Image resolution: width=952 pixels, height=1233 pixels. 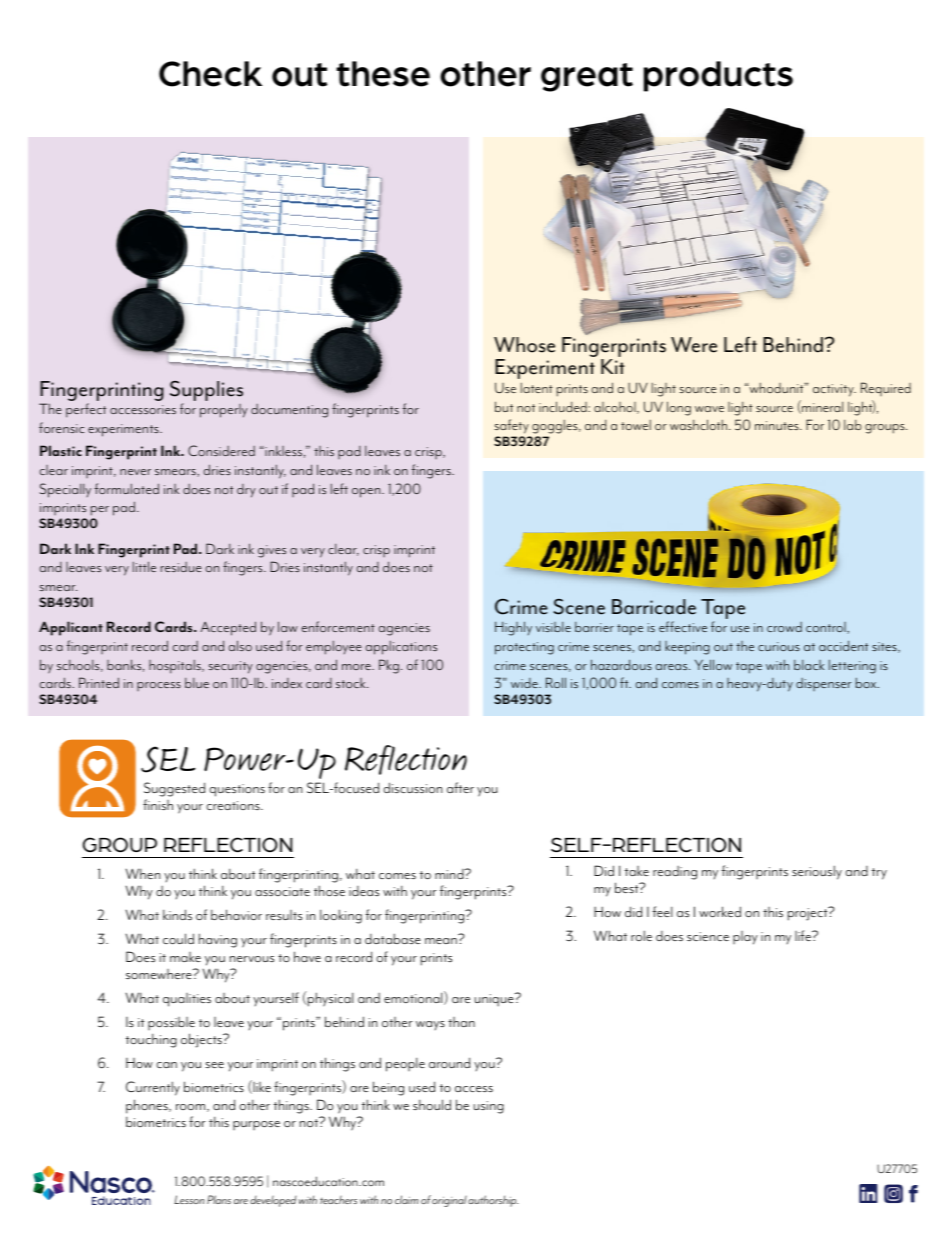 What do you see at coordinates (778, 425) in the document?
I see `minutes` at bounding box center [778, 425].
